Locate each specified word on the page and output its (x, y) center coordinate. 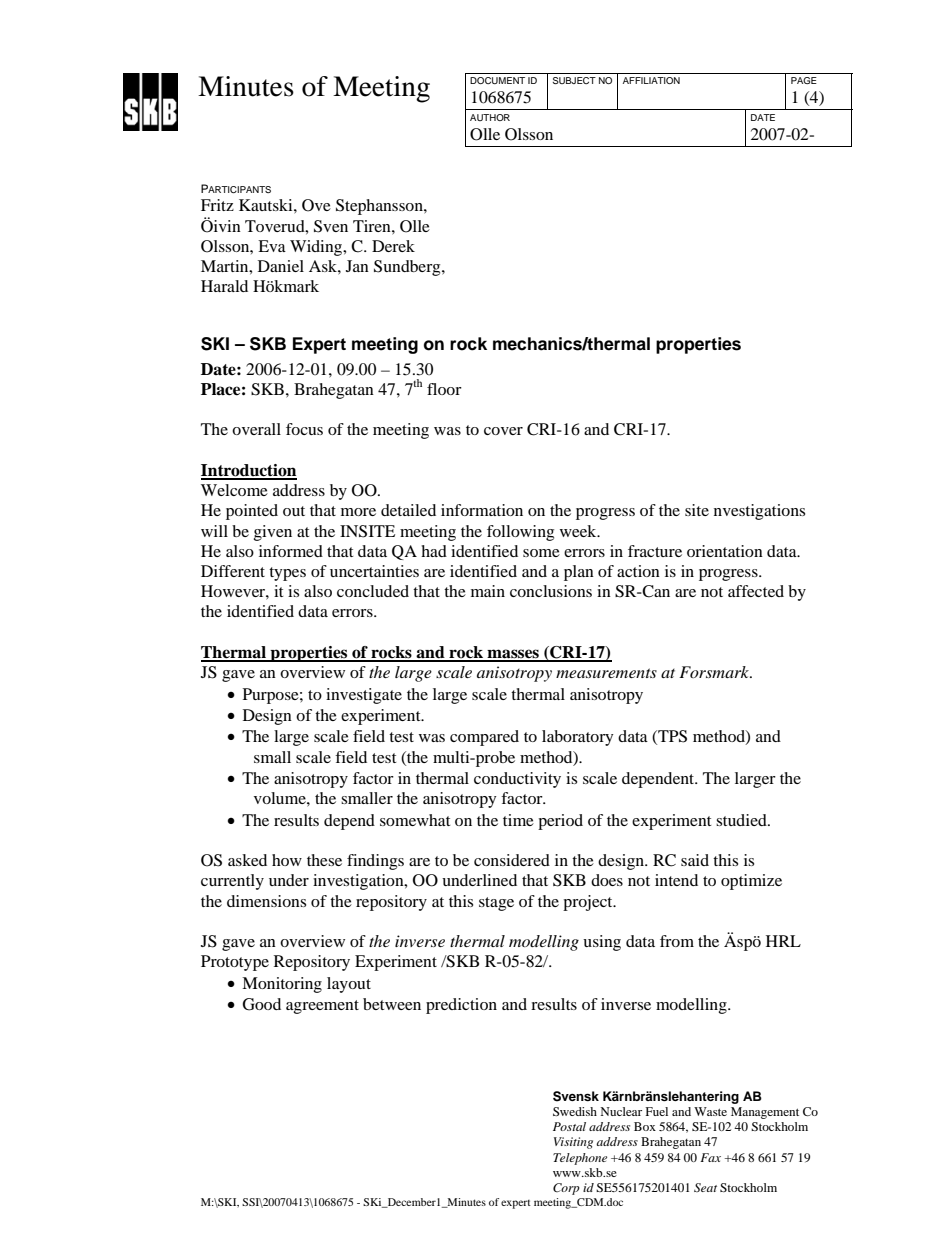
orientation (725, 551)
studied (742, 820)
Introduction (249, 471)
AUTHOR (490, 117)
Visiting (573, 1143)
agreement (322, 1007)
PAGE (804, 80)
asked (247, 860)
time (518, 820)
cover (503, 431)
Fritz (217, 205)
